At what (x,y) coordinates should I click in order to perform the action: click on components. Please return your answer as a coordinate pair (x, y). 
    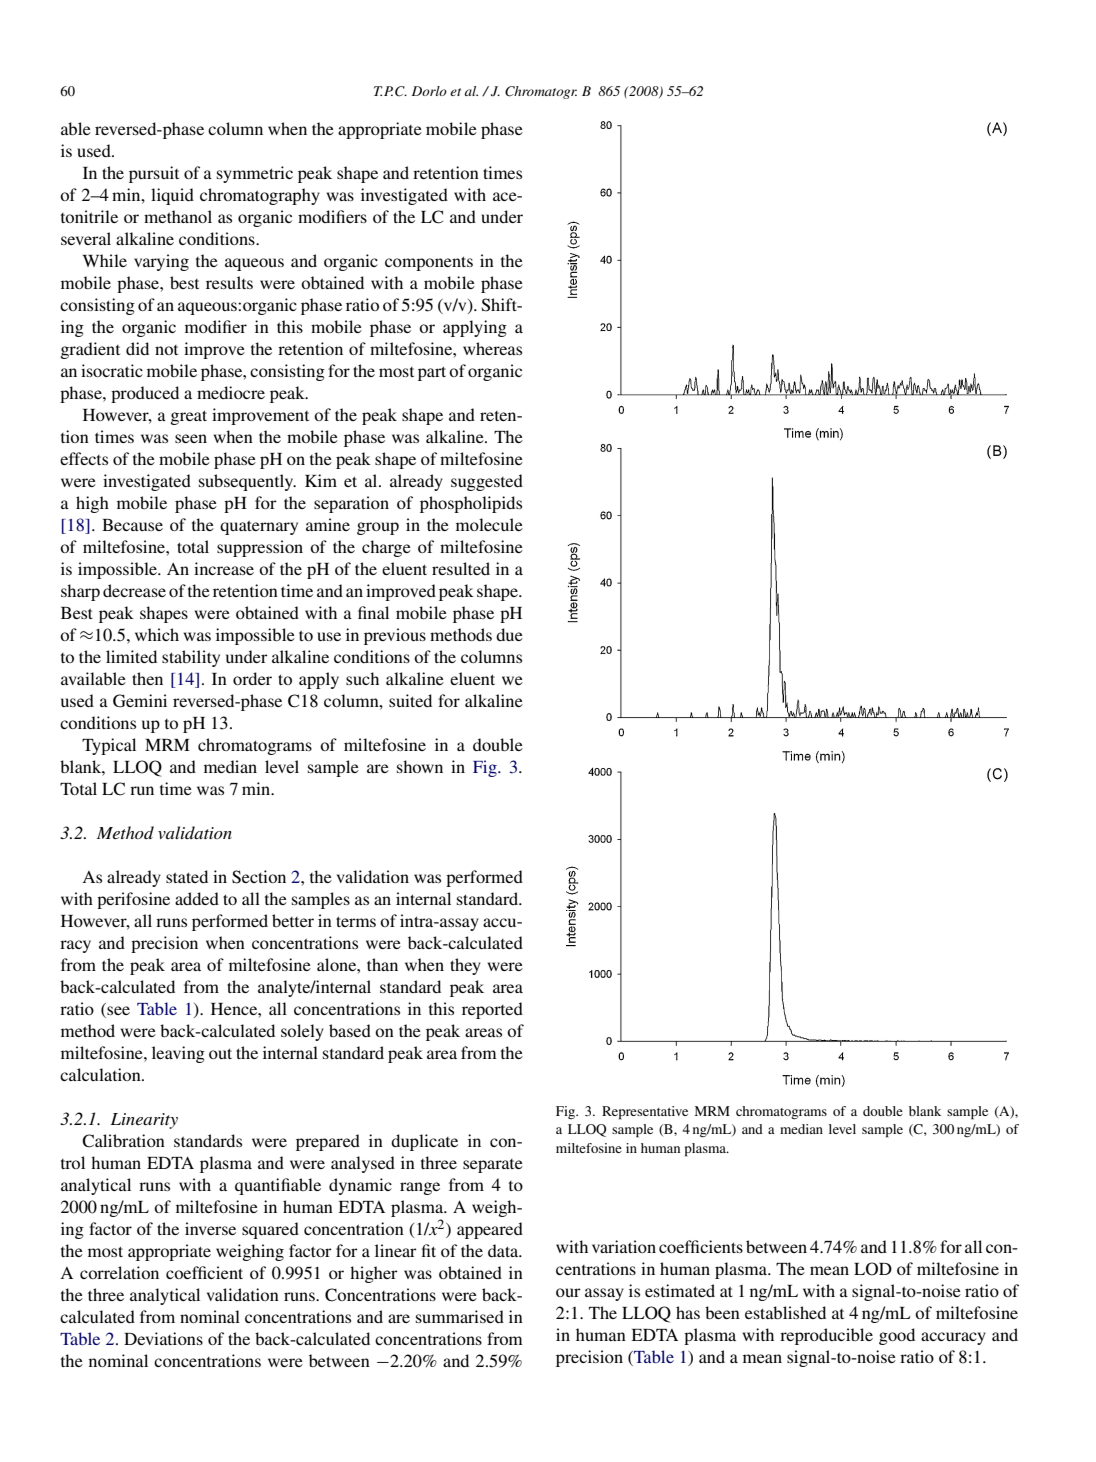
    Looking at the image, I should click on (429, 263).
